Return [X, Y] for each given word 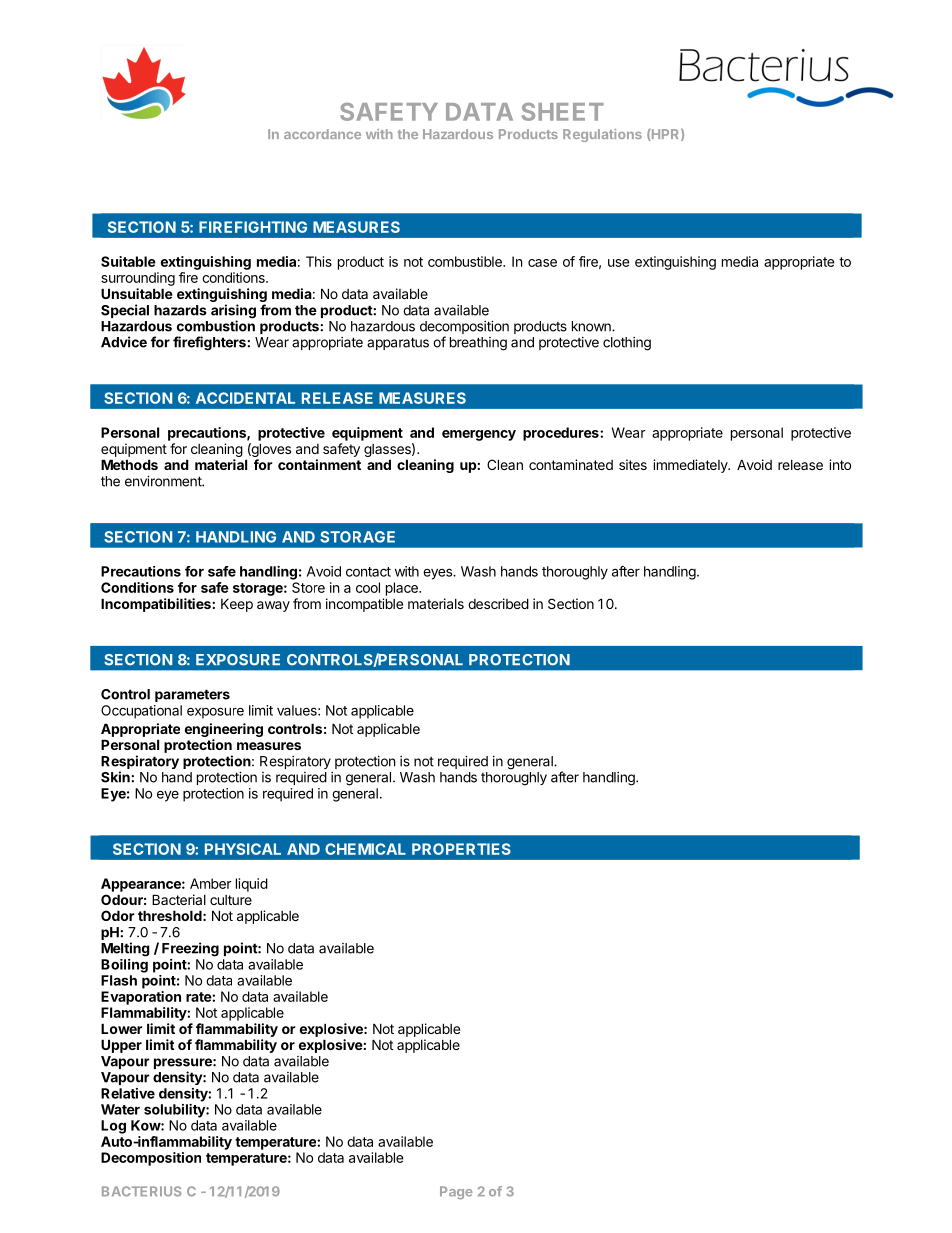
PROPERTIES [461, 849]
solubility [175, 1111]
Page [456, 1192]
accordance [322, 134]
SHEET [563, 112]
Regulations [602, 135]
